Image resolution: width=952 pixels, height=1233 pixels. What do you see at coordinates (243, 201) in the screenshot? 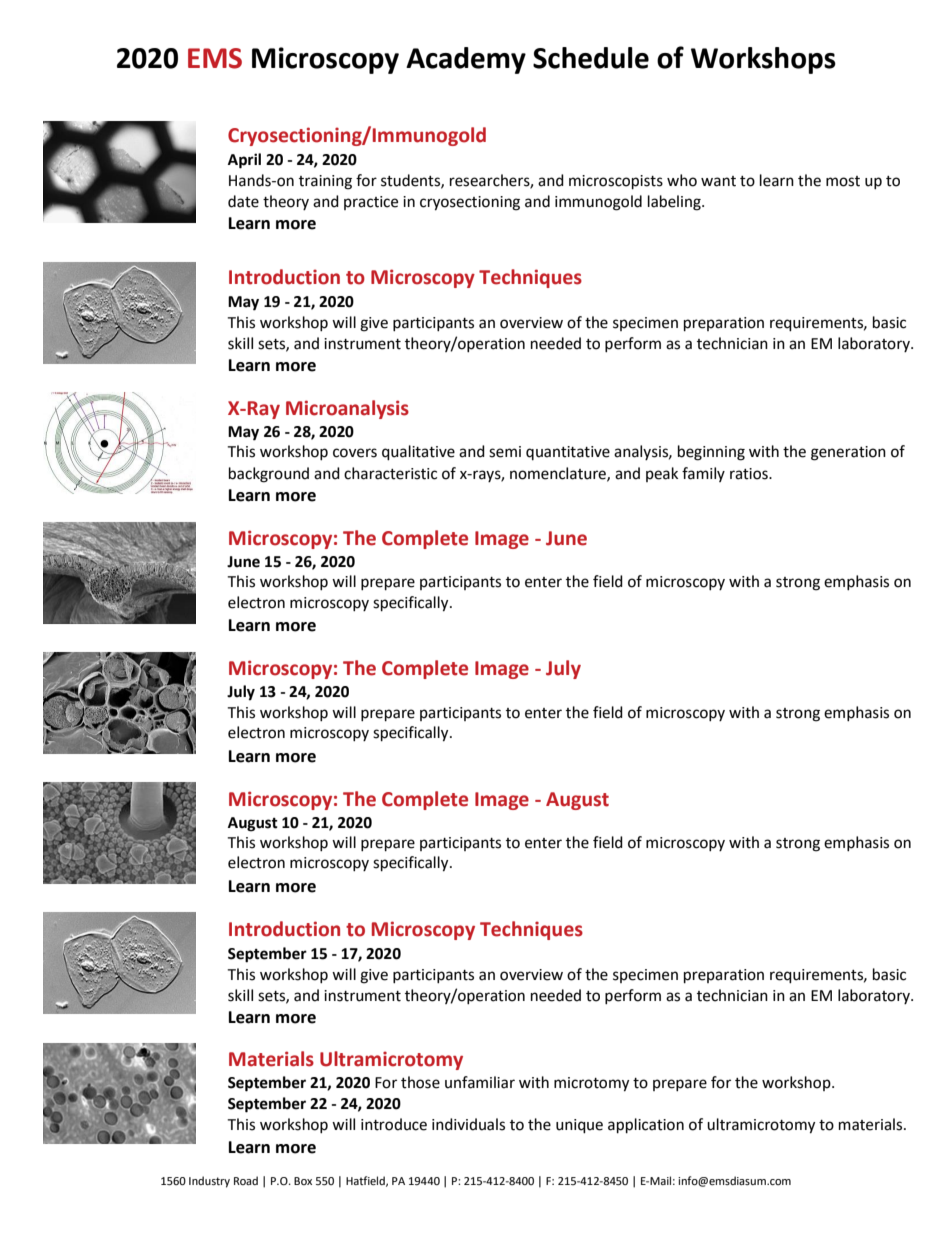
I see `date` at bounding box center [243, 201].
